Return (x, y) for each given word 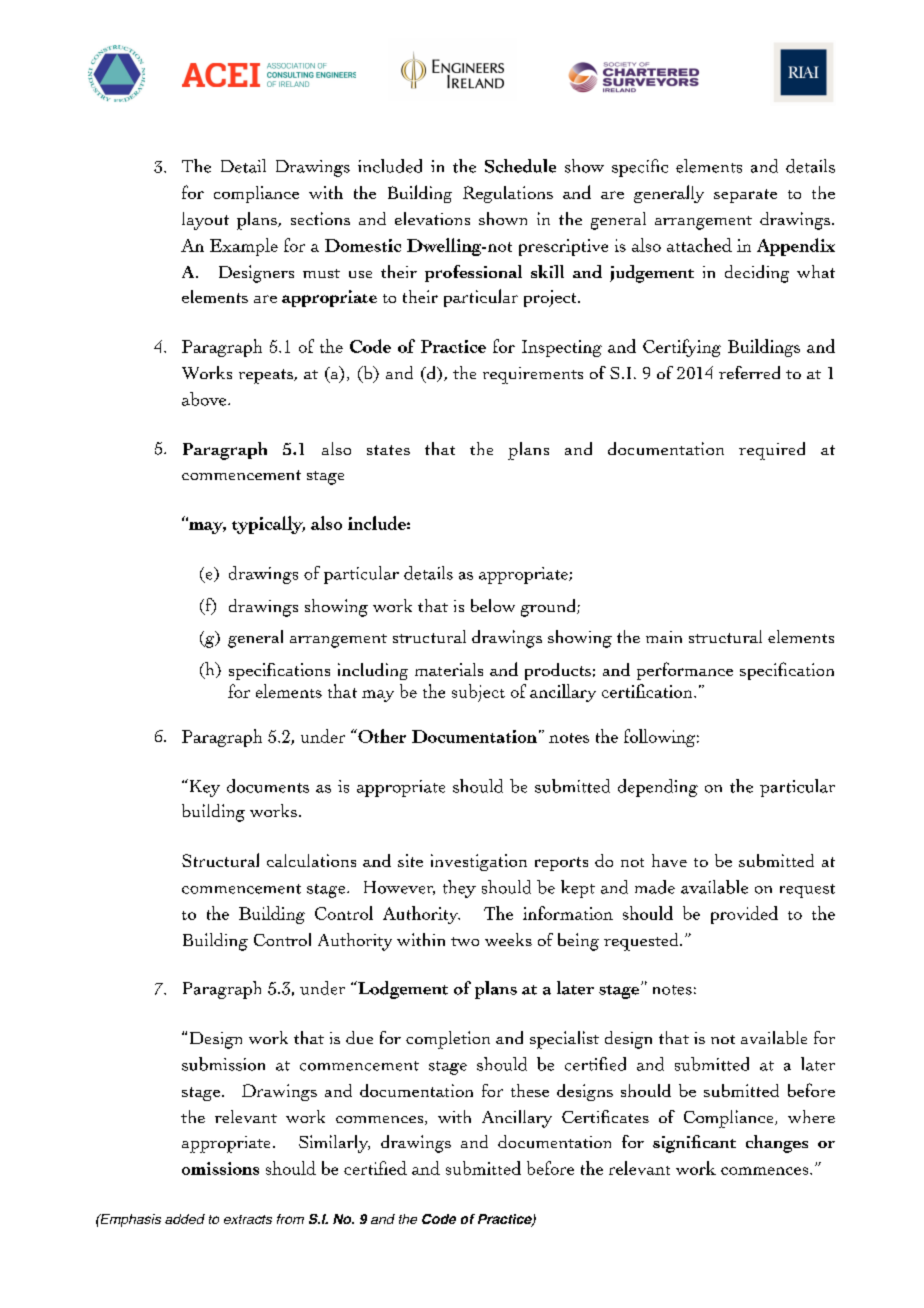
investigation (479, 862)
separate (745, 196)
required (772, 451)
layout (205, 221)
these (530, 1090)
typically (268, 525)
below (493, 605)
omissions (220, 1168)
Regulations (508, 194)
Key (203, 788)
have (669, 860)
